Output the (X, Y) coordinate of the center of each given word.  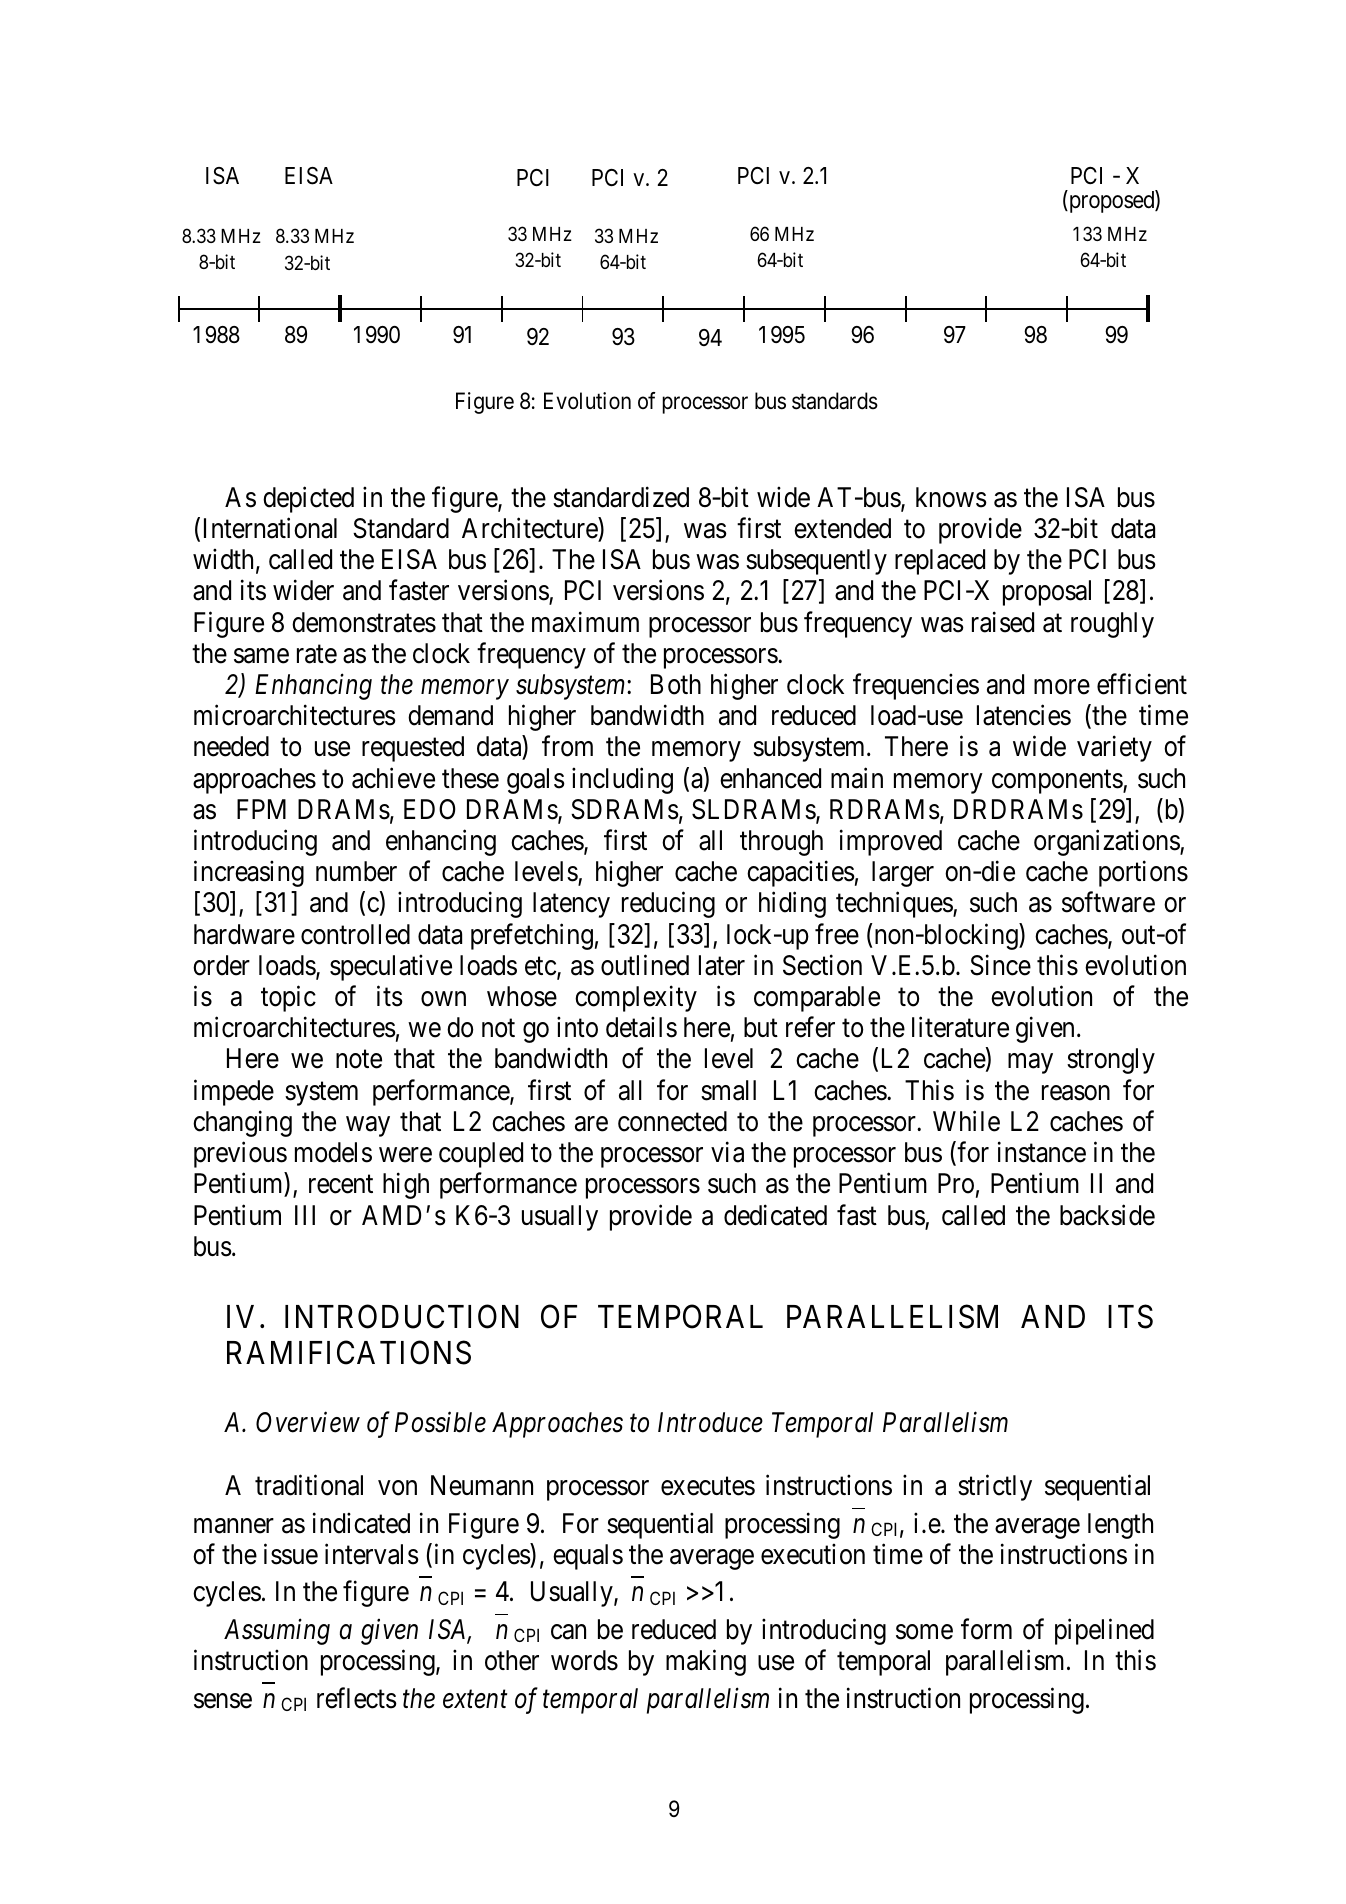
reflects (357, 1698)
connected (672, 1121)
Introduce (710, 1422)
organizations (1107, 843)
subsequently (816, 562)
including (622, 780)
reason (1076, 1093)
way (368, 1126)
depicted (308, 499)
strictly (995, 1487)
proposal (1047, 593)
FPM (261, 809)
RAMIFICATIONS (349, 1353)
